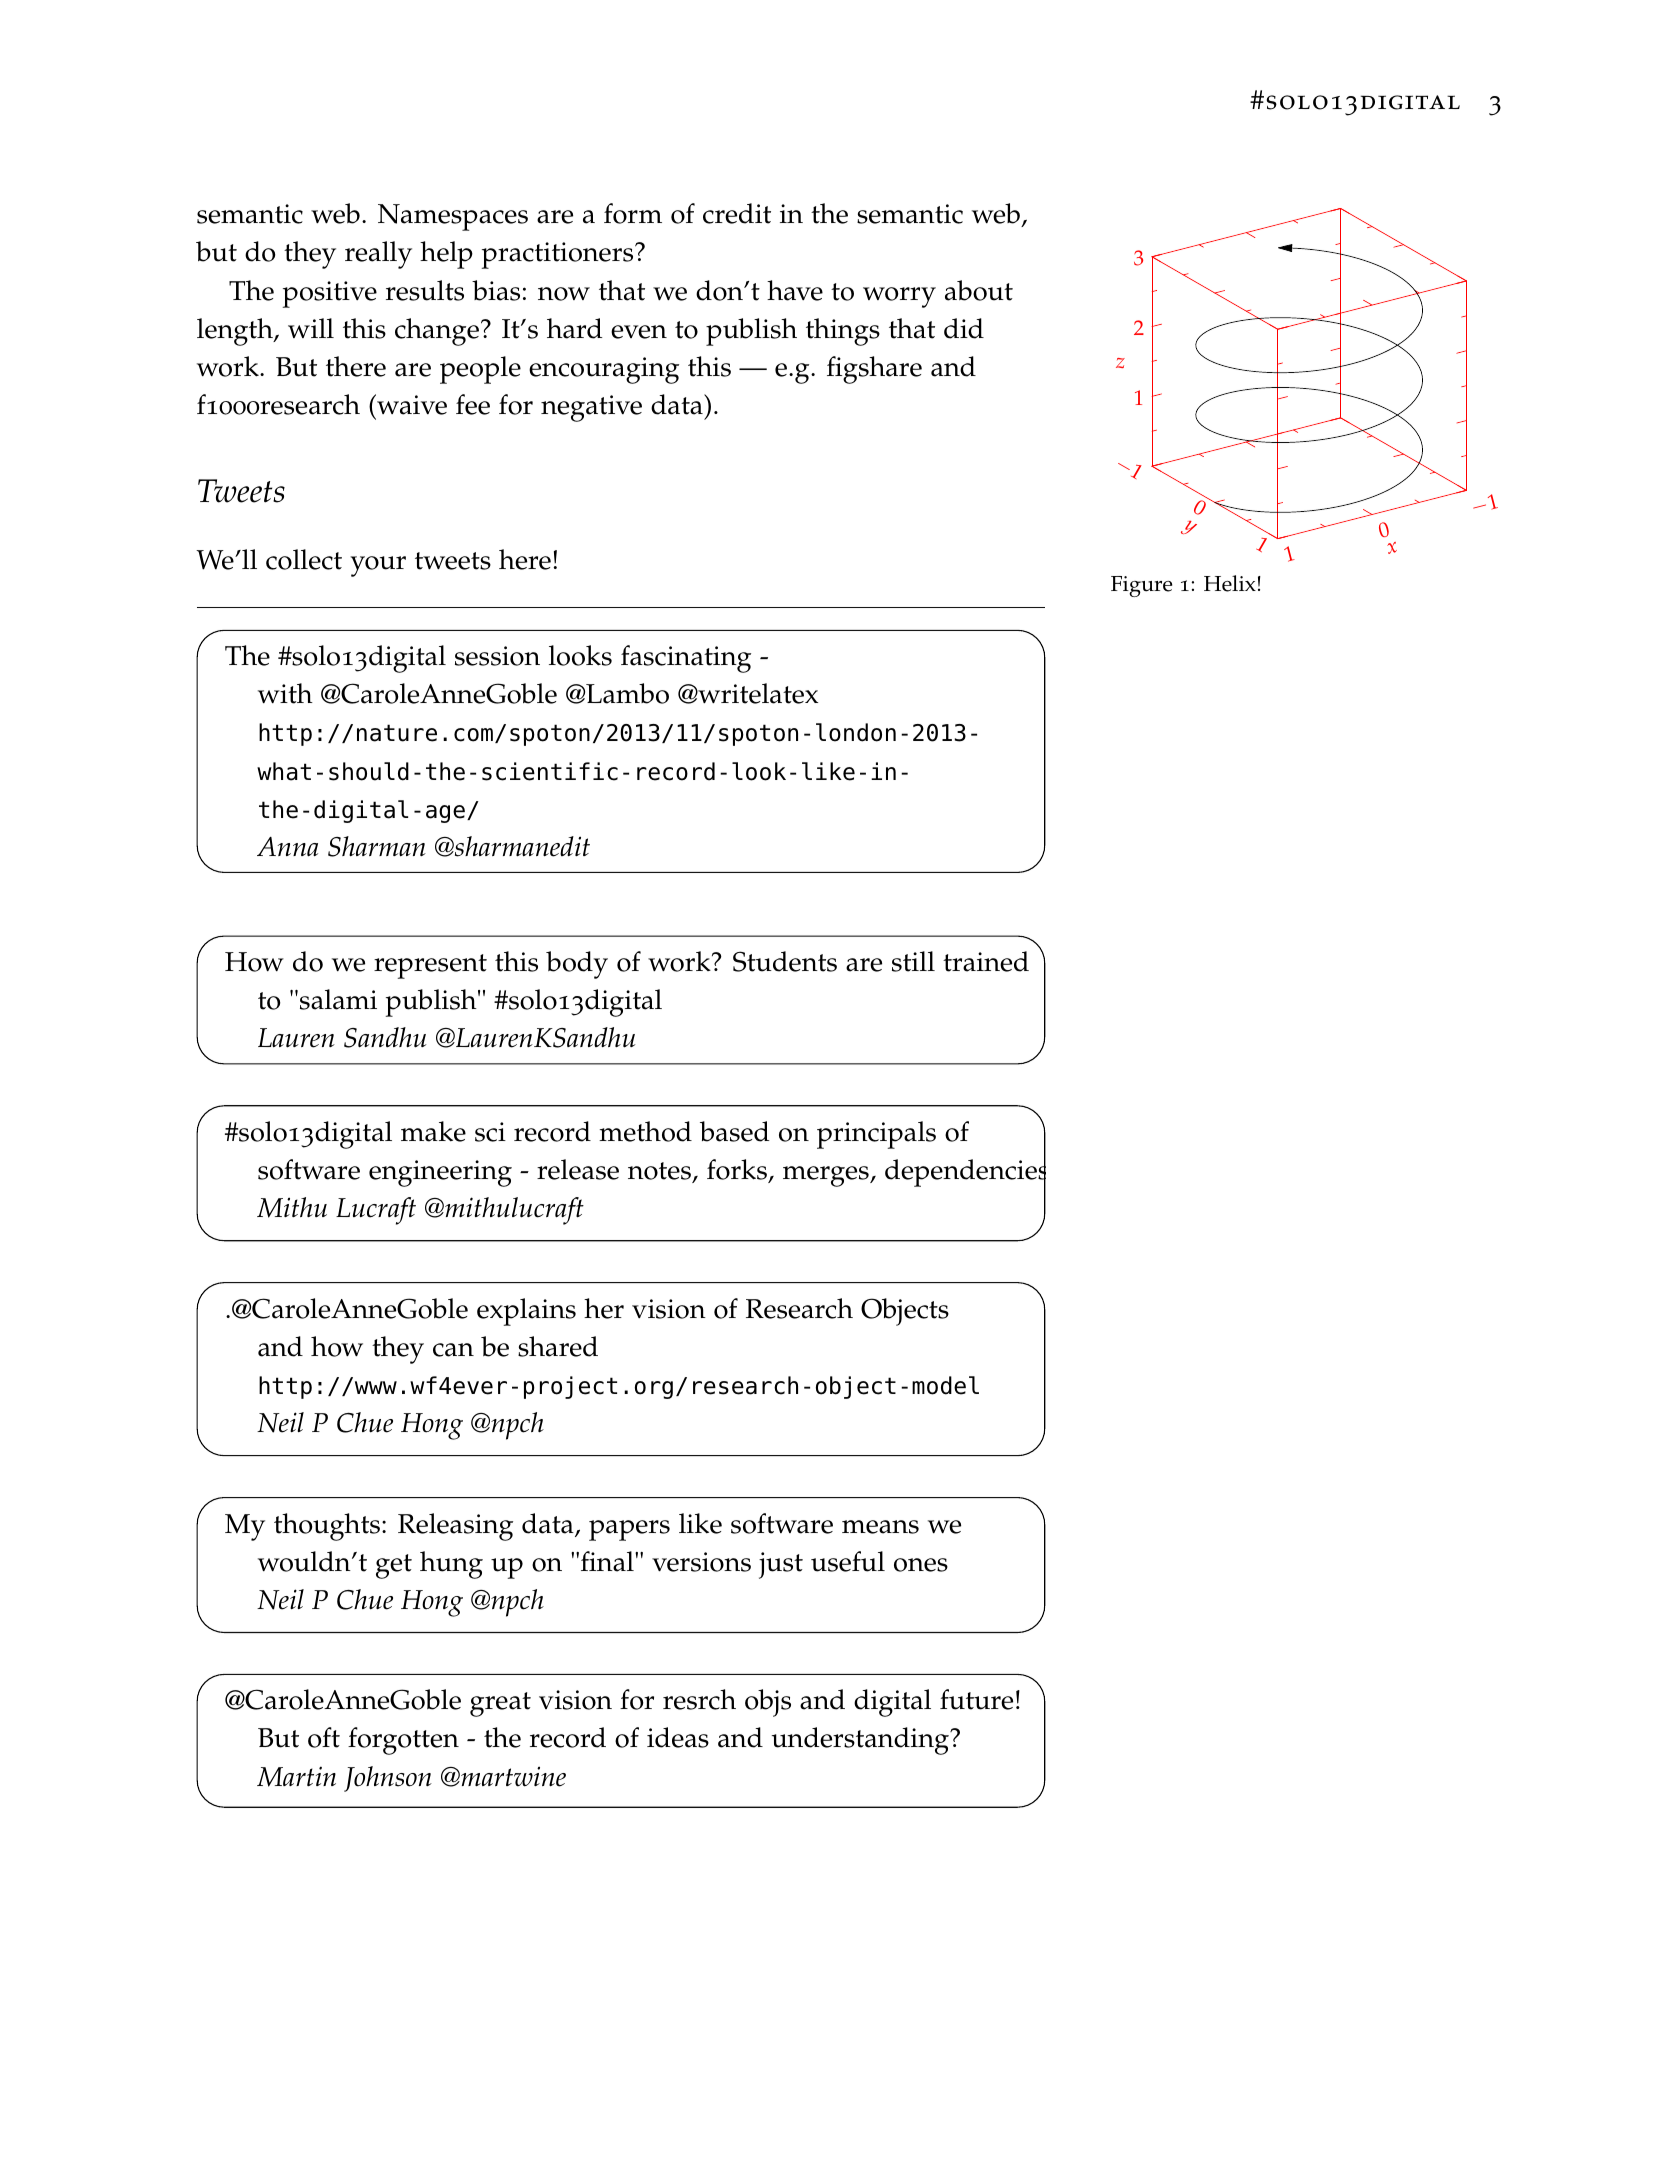  Describe the element at coordinates (965, 1173) in the document. I see `dependencies` at that location.
